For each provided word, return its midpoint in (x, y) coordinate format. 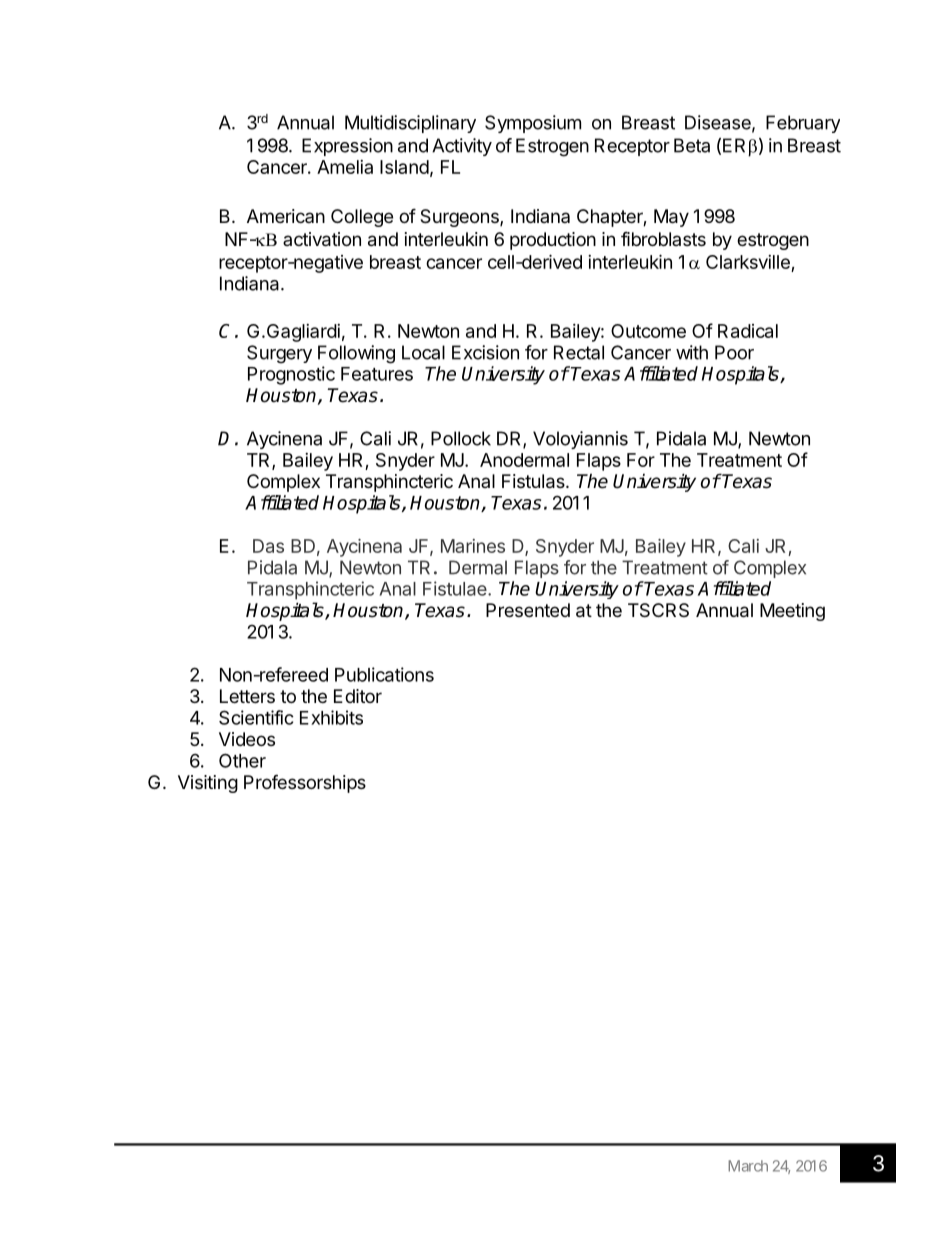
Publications (384, 674)
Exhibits (331, 717)
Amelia (345, 167)
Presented (528, 610)
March (748, 1166)
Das (268, 546)
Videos (247, 739)
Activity (462, 147)
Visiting (208, 784)
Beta (692, 145)
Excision (485, 352)
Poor (734, 352)
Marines (473, 546)
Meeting (792, 612)
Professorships (305, 783)
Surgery (279, 354)
